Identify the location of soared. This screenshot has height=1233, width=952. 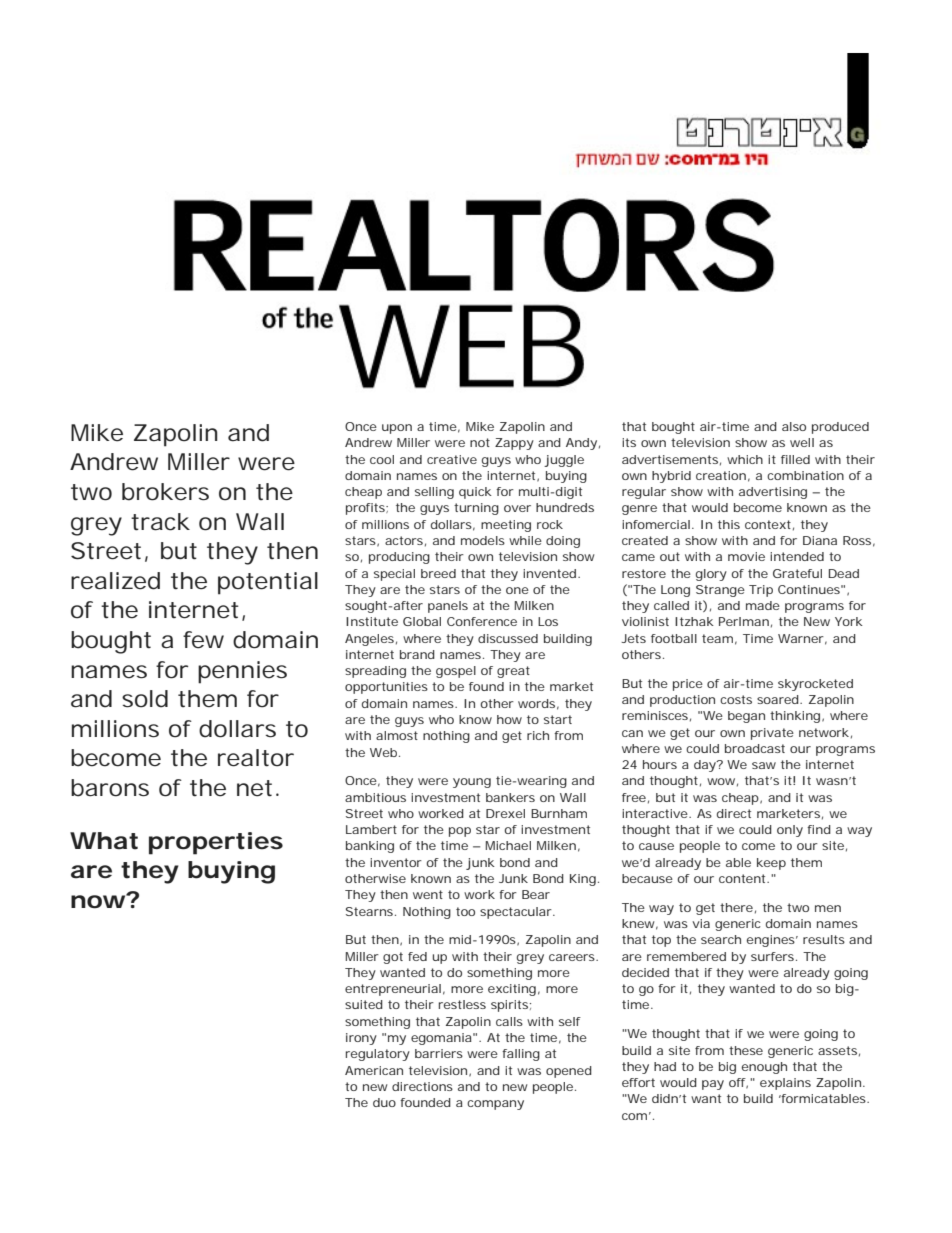
(779, 699).
